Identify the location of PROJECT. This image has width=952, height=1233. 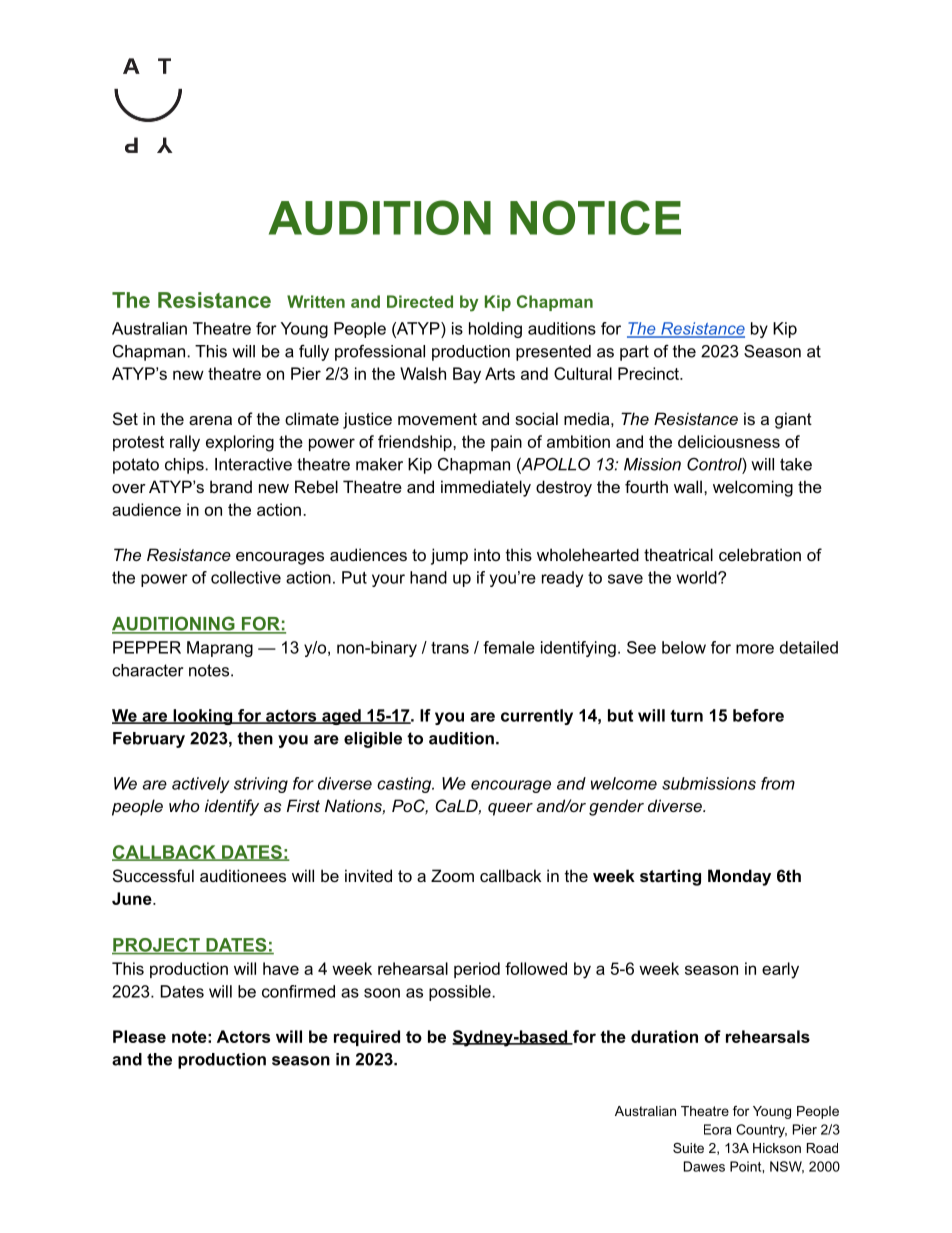
(157, 946).
